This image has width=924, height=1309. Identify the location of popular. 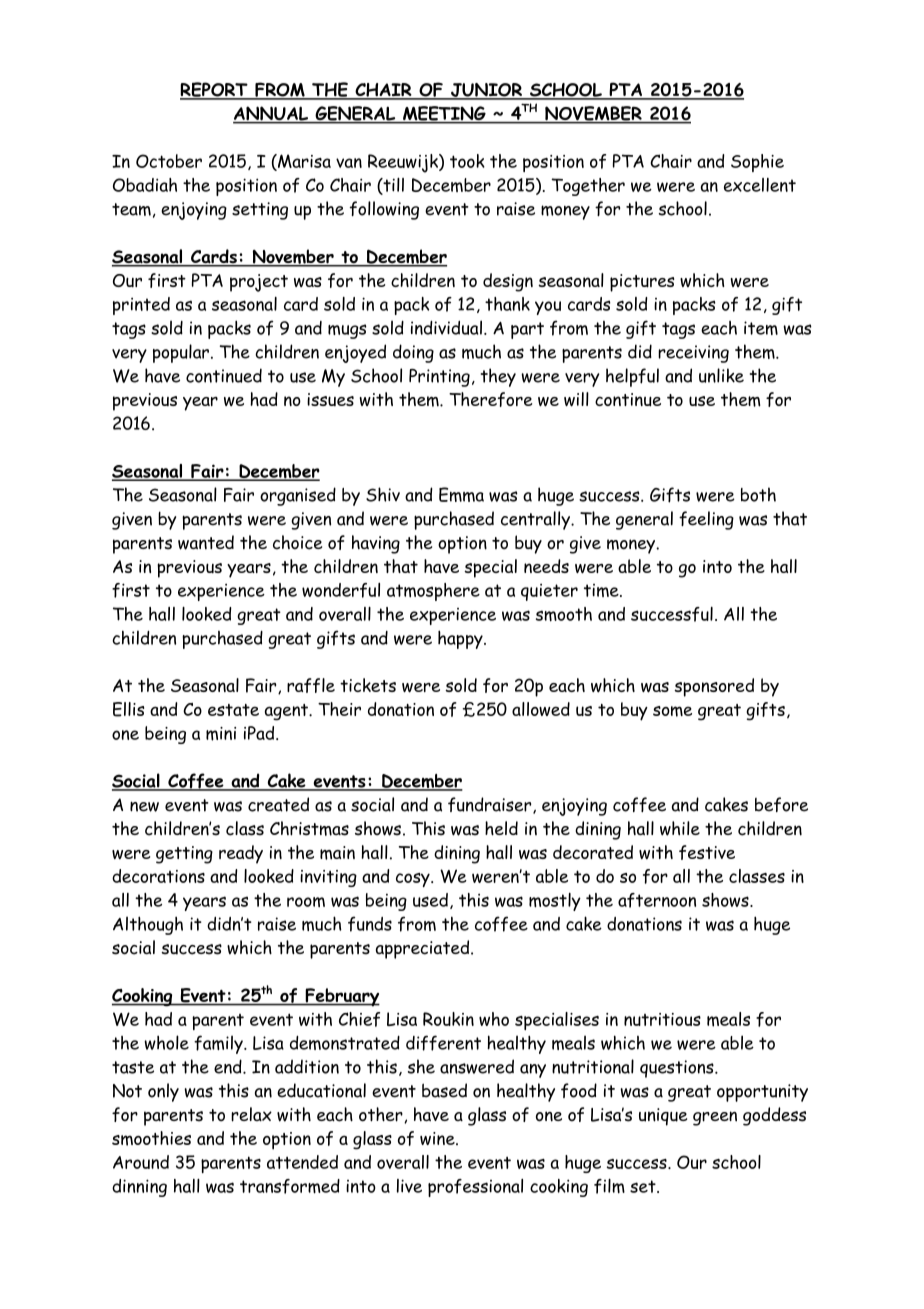
(181, 353).
